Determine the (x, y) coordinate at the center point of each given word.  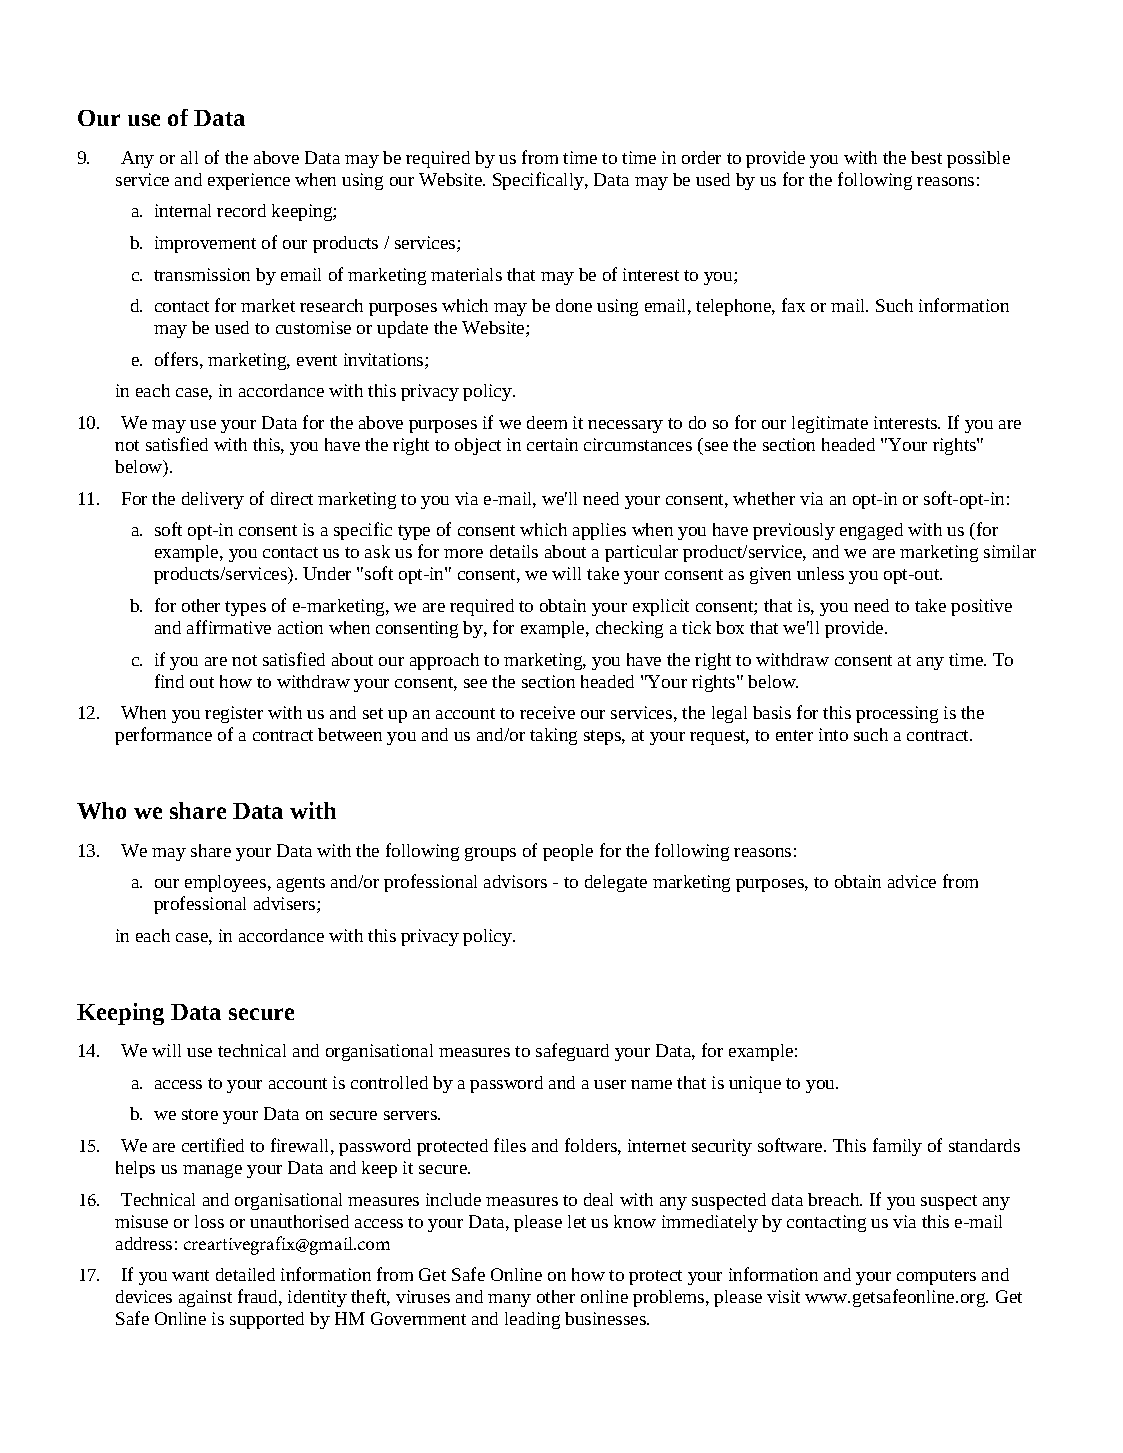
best (926, 157)
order (701, 157)
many (509, 1300)
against (205, 1298)
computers (936, 1277)
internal (183, 210)
